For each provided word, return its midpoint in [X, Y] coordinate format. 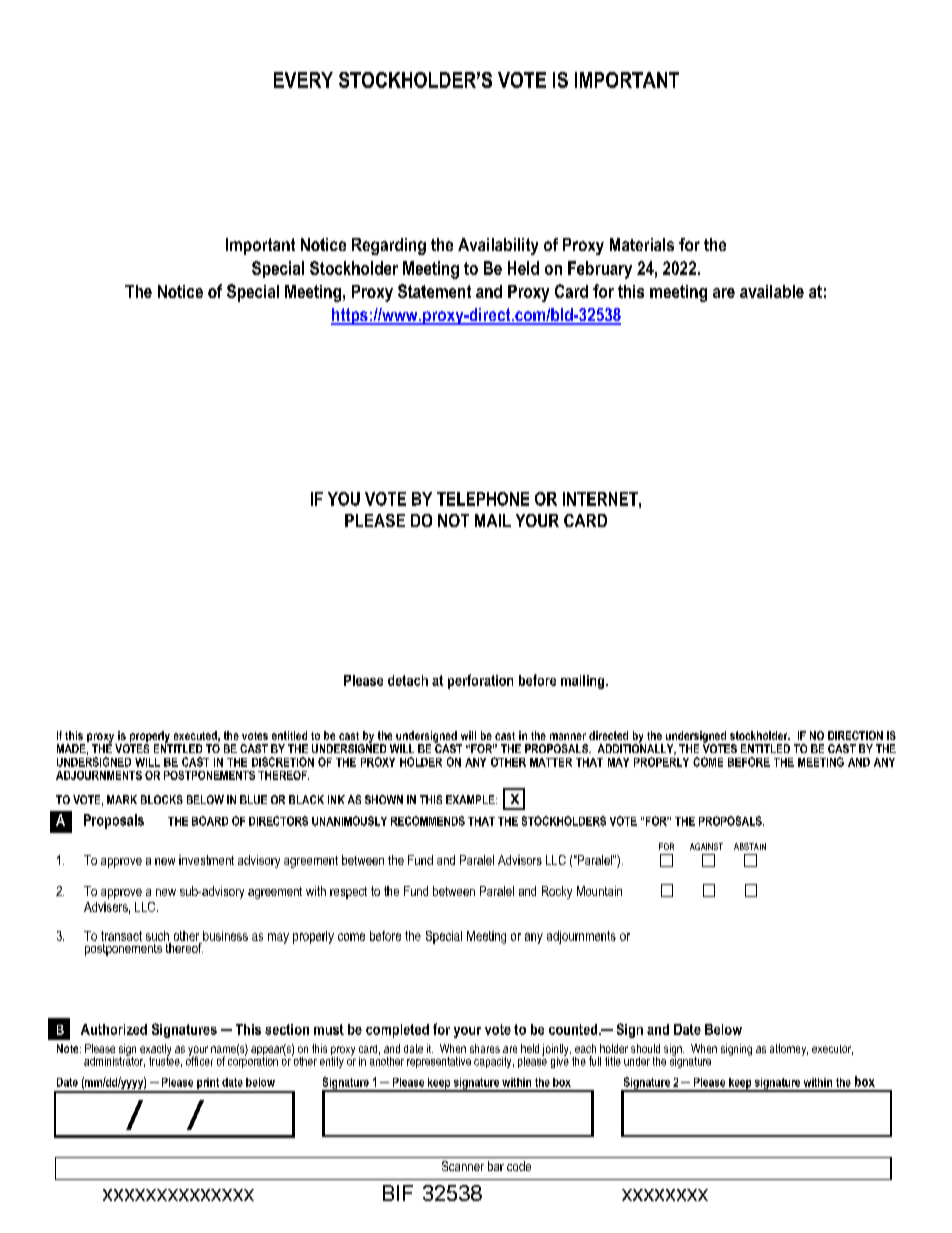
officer [199, 1060]
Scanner [463, 1166]
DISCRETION [283, 762]
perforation [480, 681]
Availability [498, 246]
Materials [642, 244]
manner [568, 736]
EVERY [303, 80]
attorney [789, 1050]
